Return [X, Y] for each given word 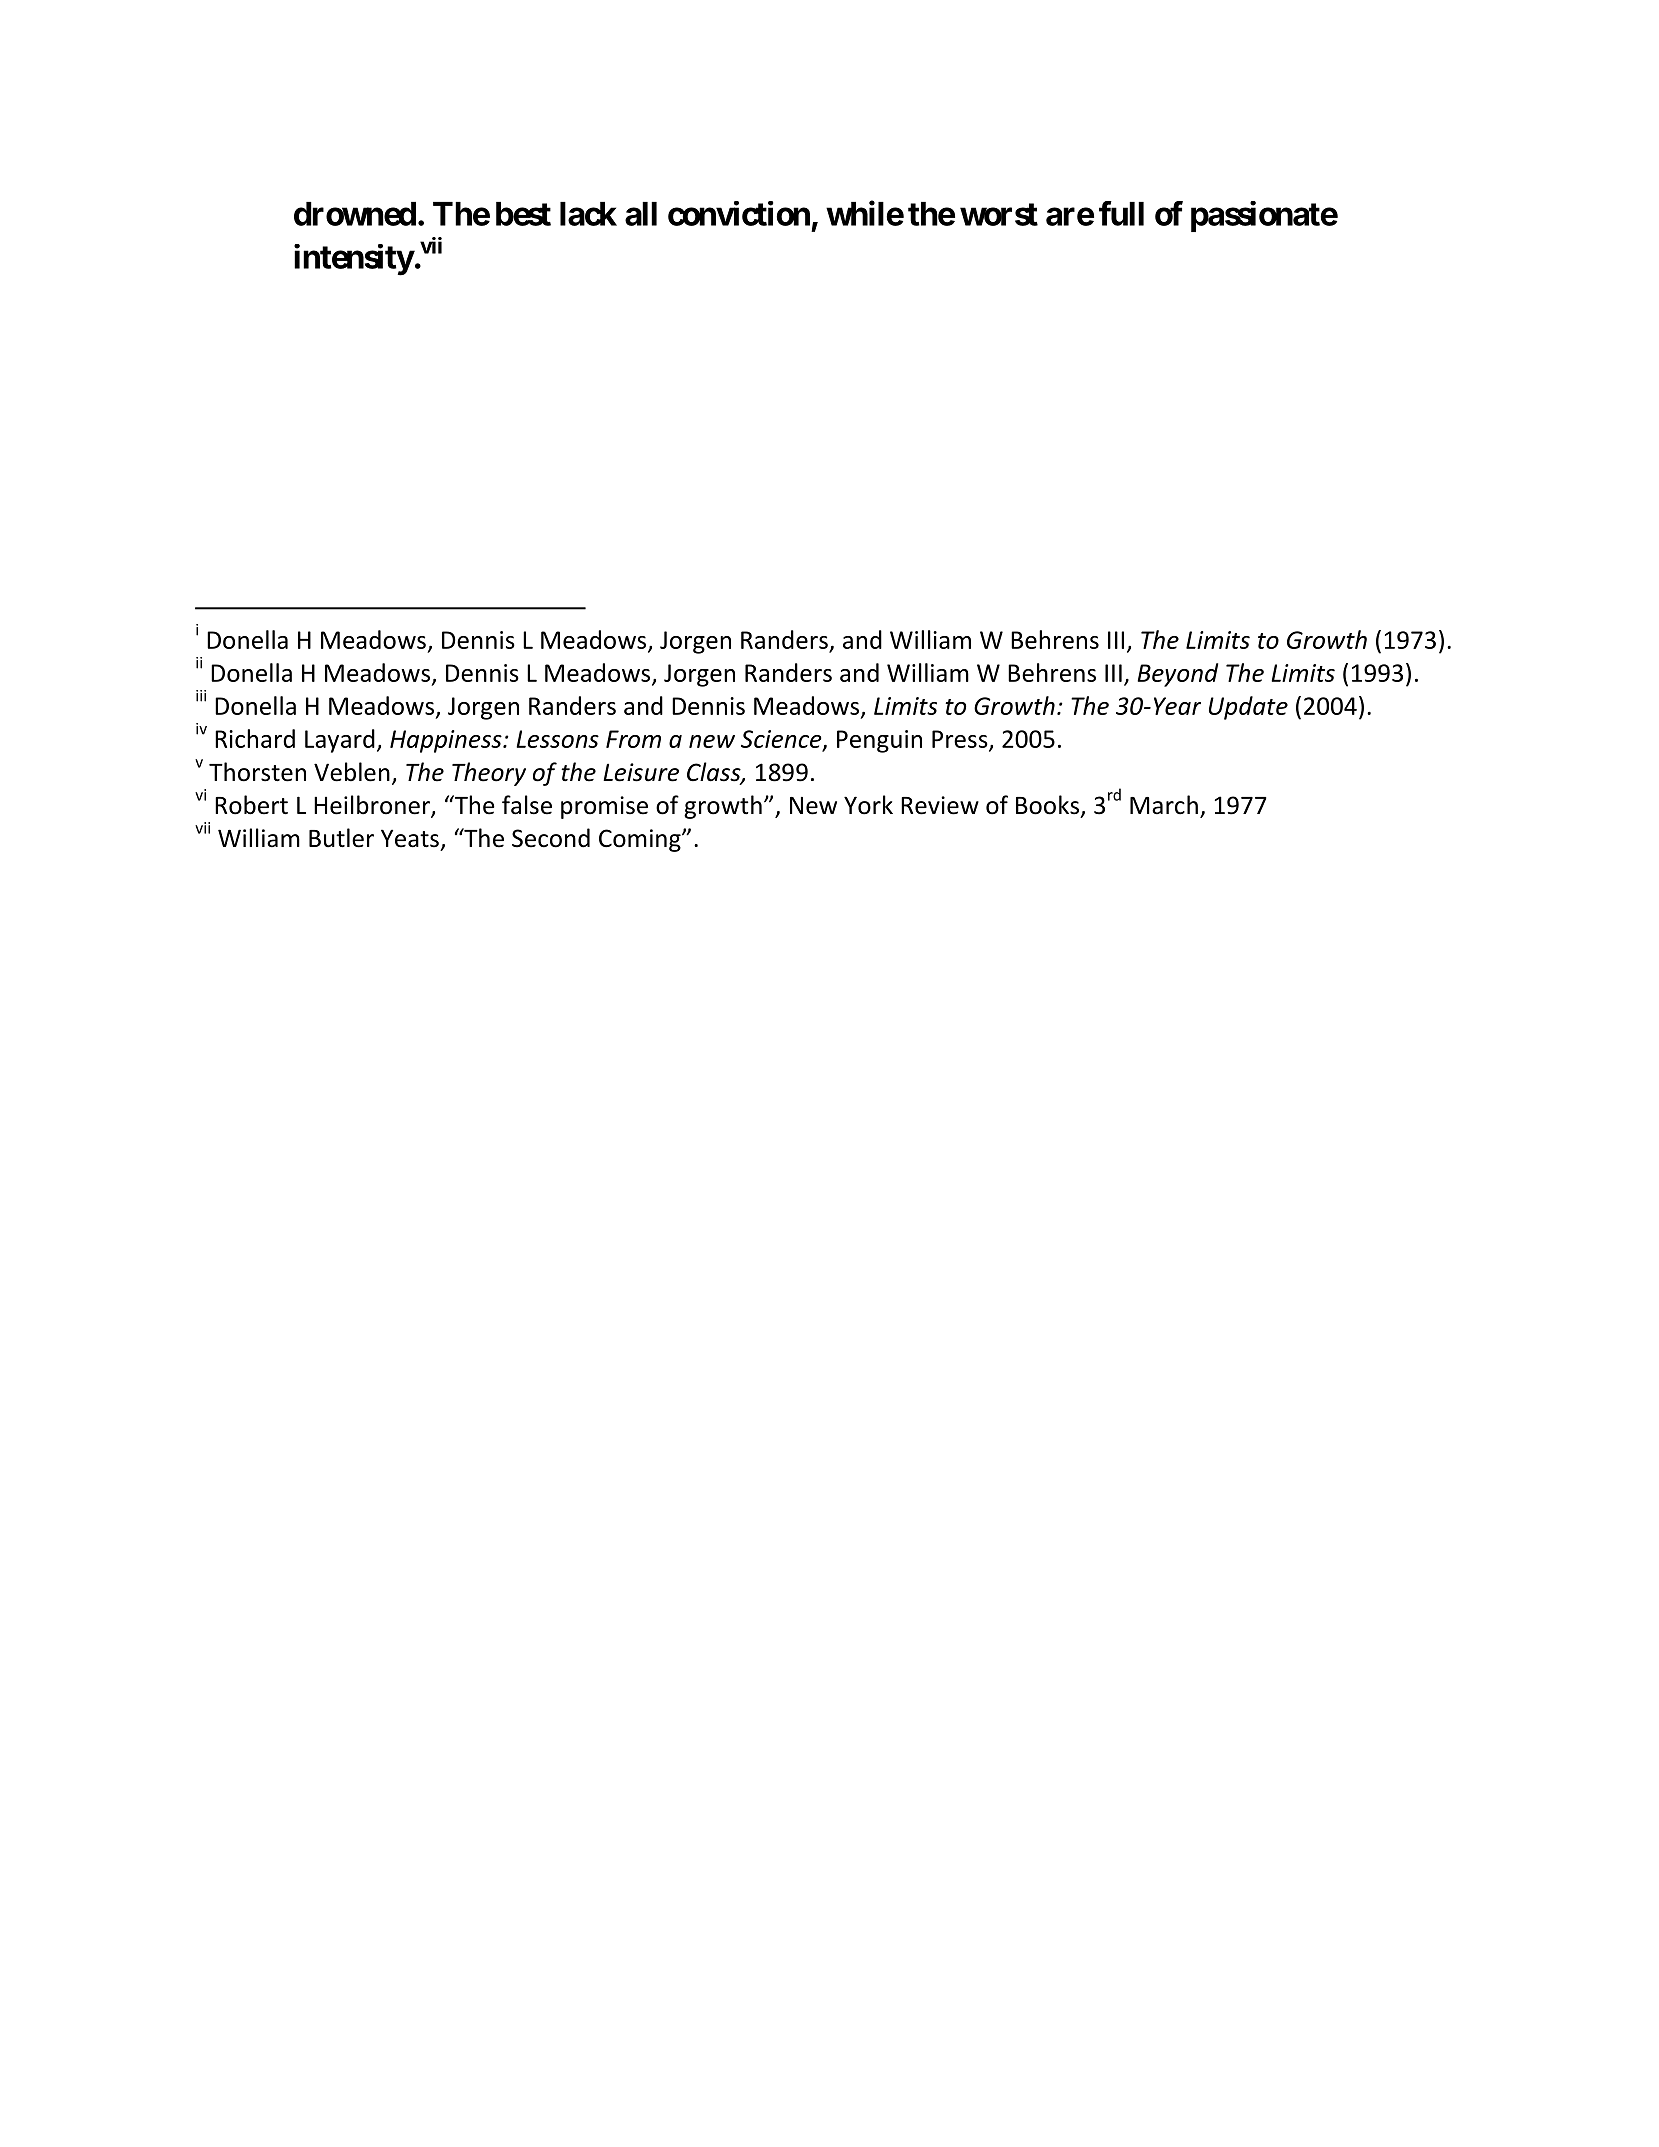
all [641, 214]
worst [999, 214]
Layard [340, 741]
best [523, 214]
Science [782, 740]
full [1121, 213]
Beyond [1177, 675]
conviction [739, 213]
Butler [341, 838]
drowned [355, 214]
